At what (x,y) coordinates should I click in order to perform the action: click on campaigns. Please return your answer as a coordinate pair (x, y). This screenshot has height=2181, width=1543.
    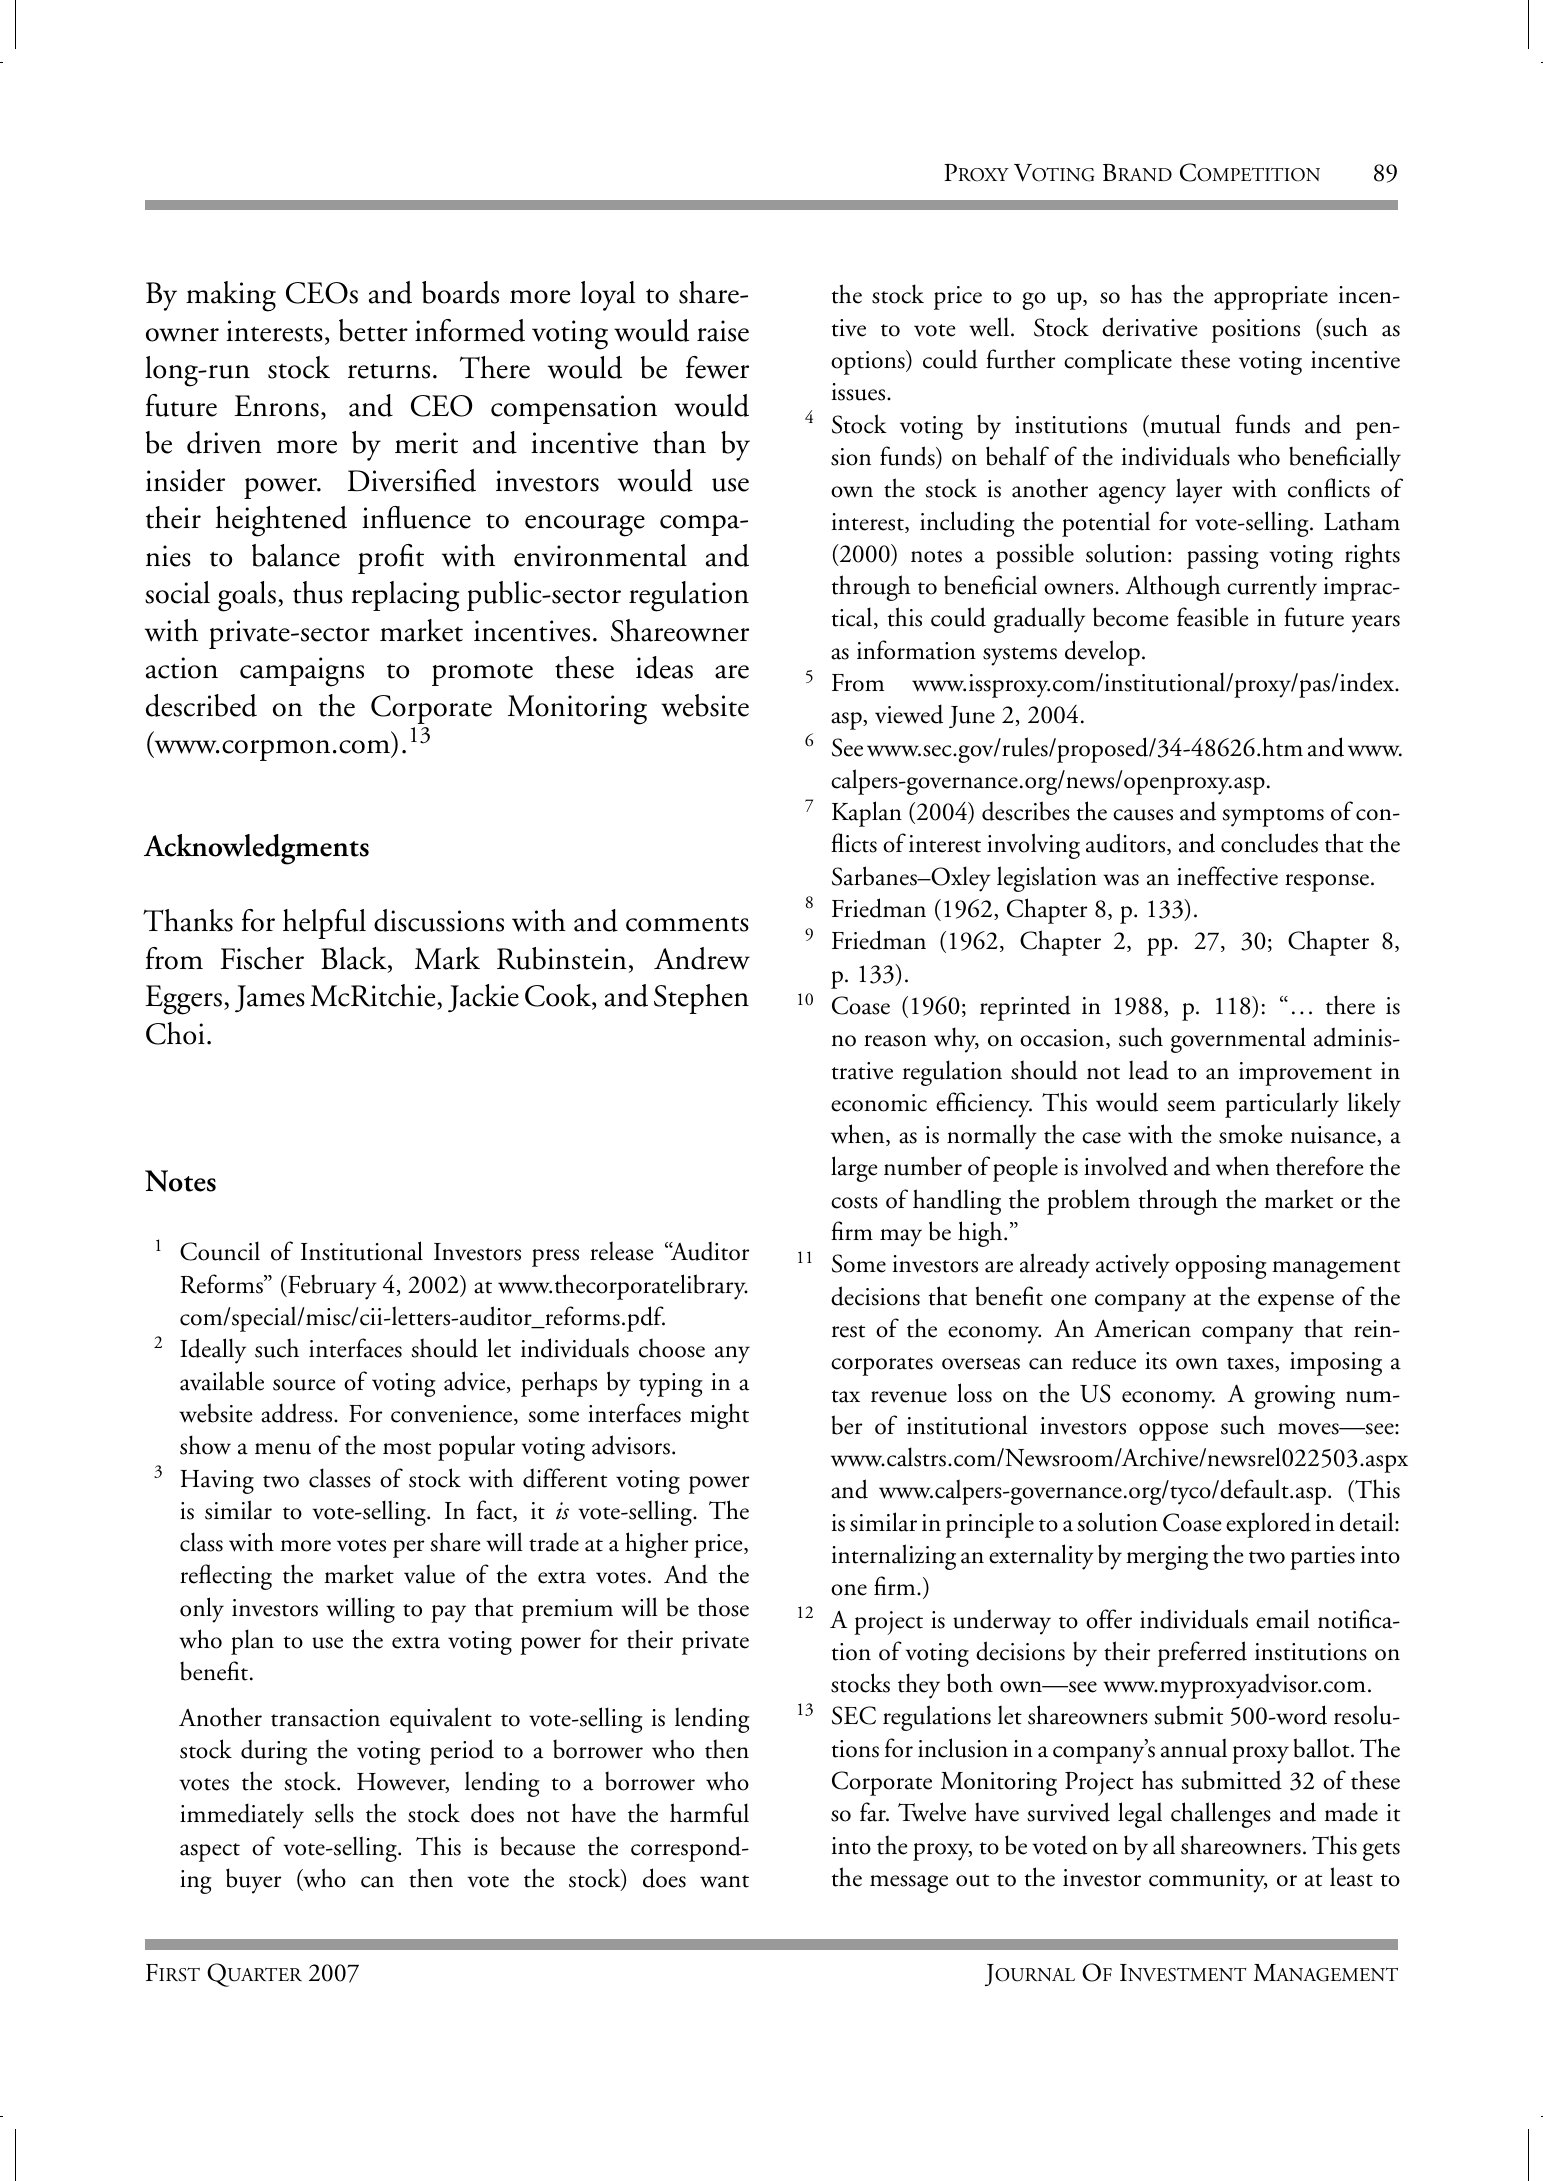
    Looking at the image, I should click on (302, 672).
